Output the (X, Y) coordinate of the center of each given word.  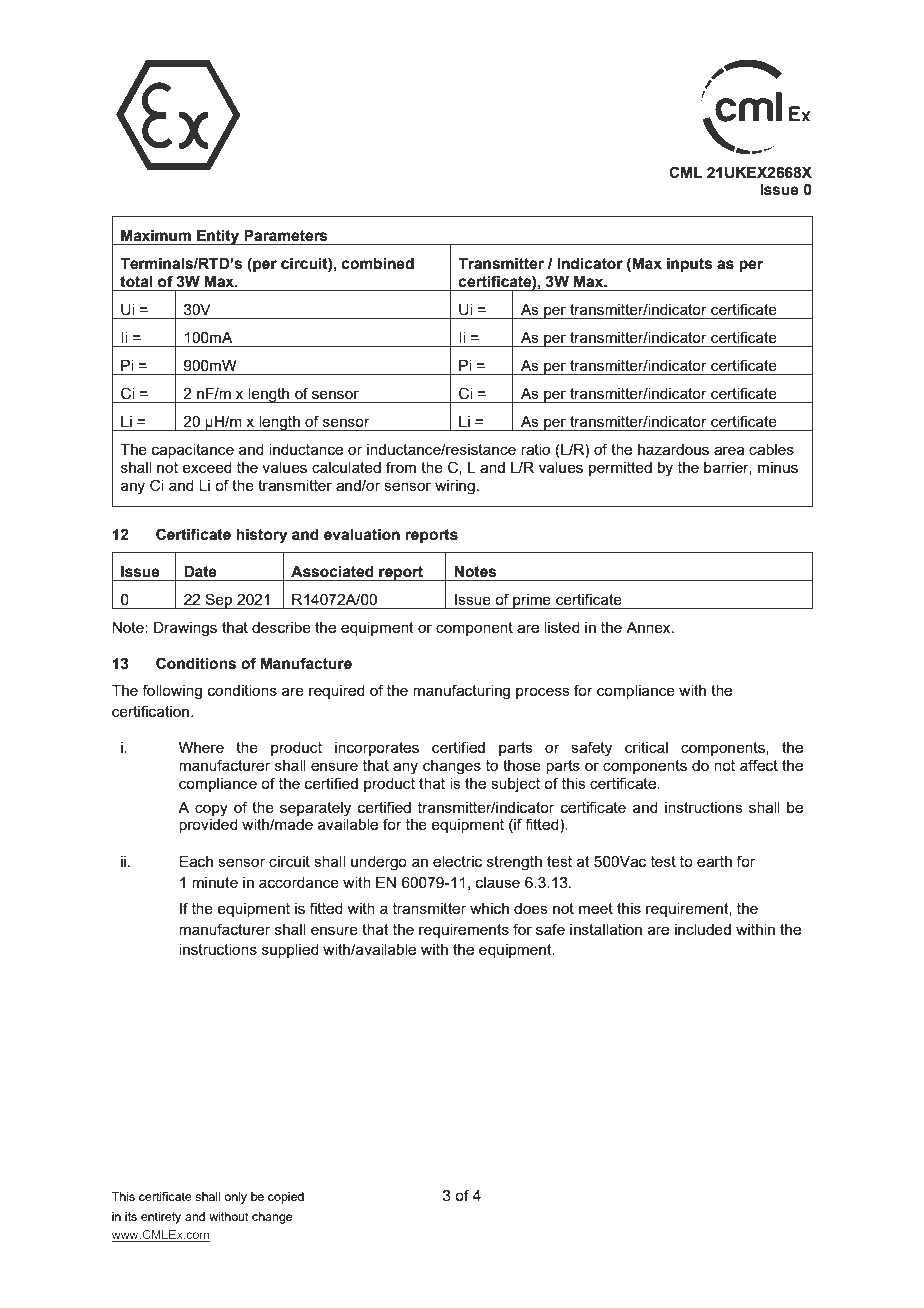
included (703, 929)
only (235, 1198)
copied (286, 1198)
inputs (690, 265)
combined (378, 264)
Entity (218, 237)
